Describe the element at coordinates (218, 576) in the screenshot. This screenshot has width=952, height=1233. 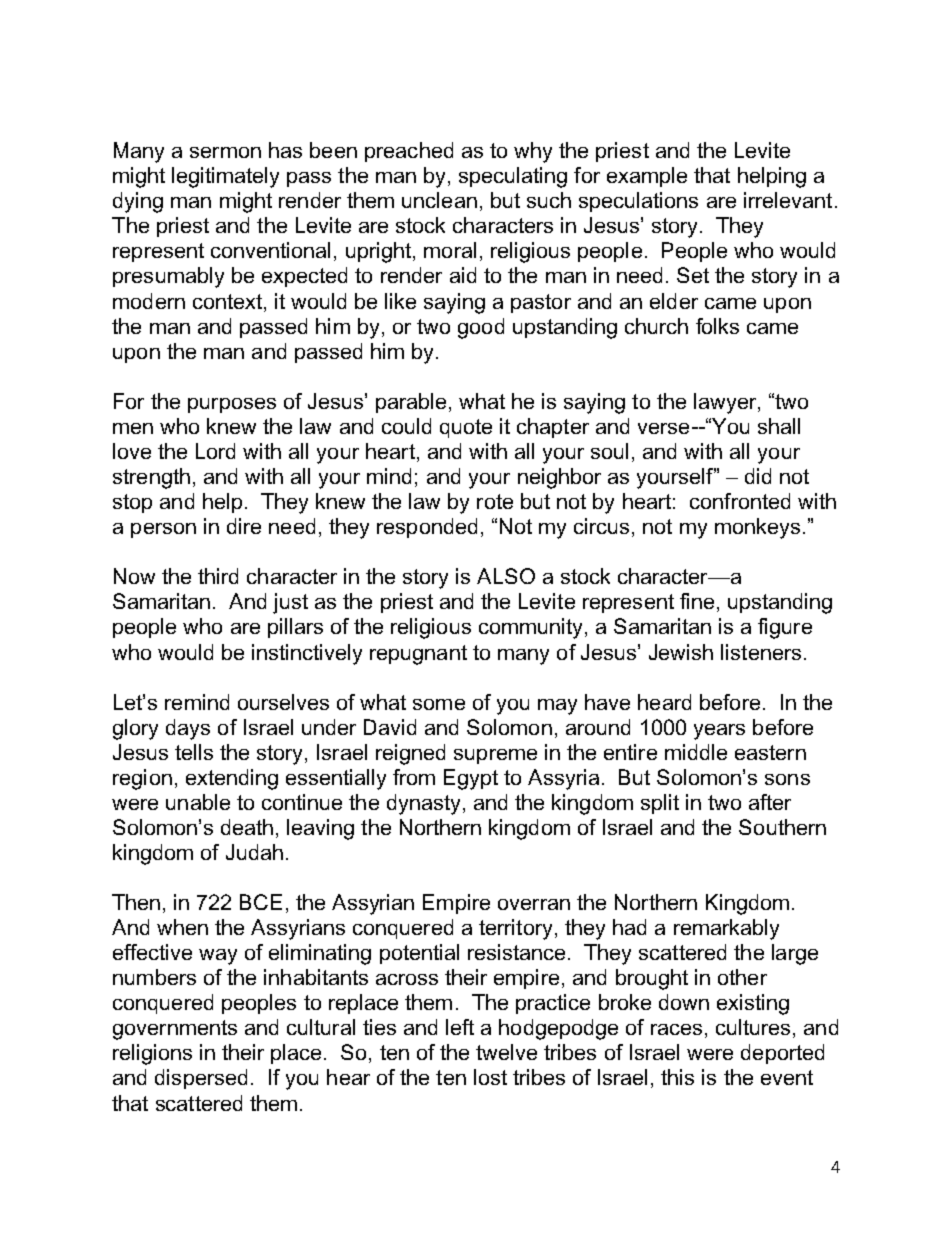
I see `third` at that location.
